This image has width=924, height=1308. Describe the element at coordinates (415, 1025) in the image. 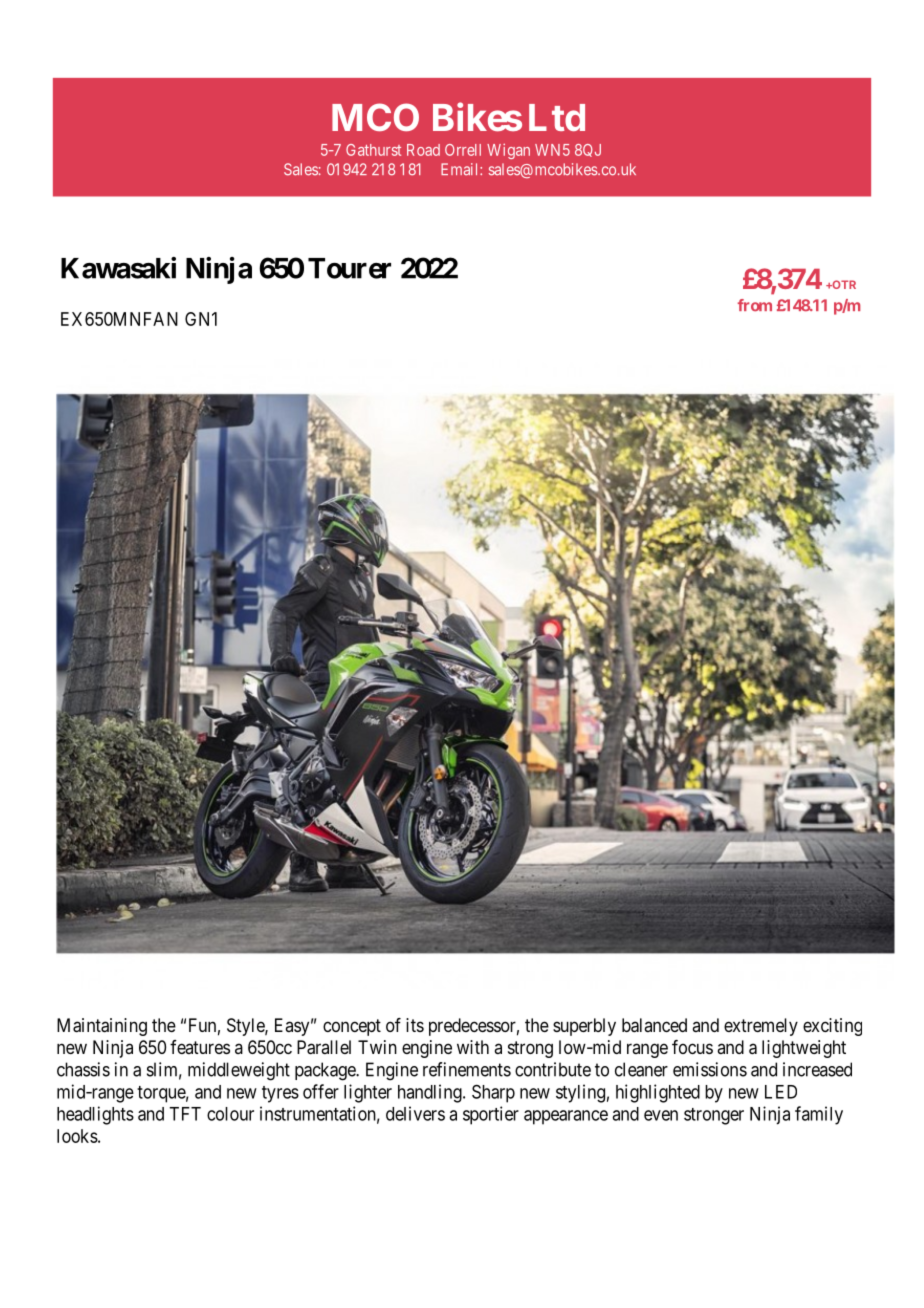

I see `its` at that location.
